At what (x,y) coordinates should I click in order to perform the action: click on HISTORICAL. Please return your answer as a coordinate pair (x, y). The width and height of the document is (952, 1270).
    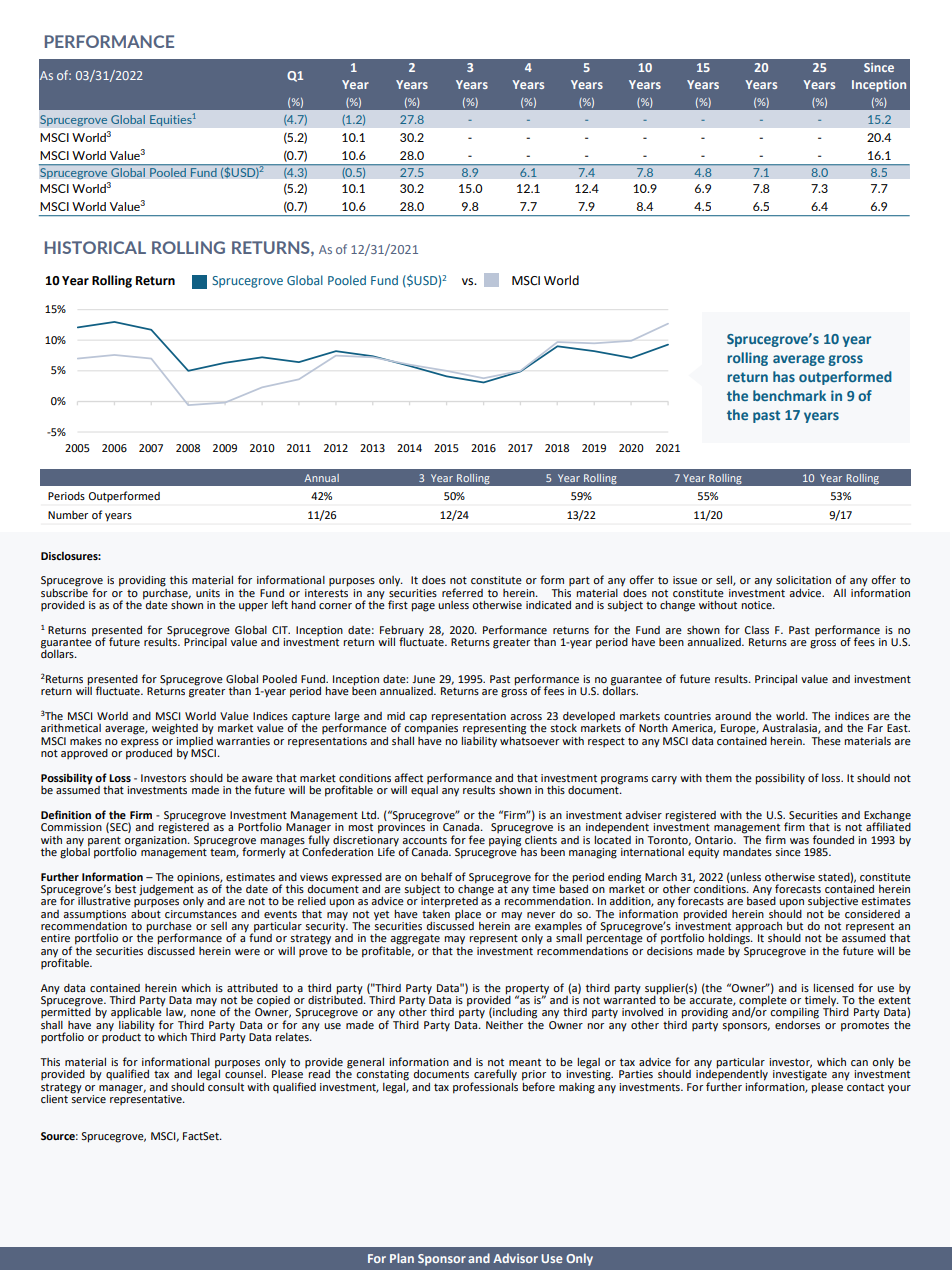
    Looking at the image, I should click on (95, 247).
